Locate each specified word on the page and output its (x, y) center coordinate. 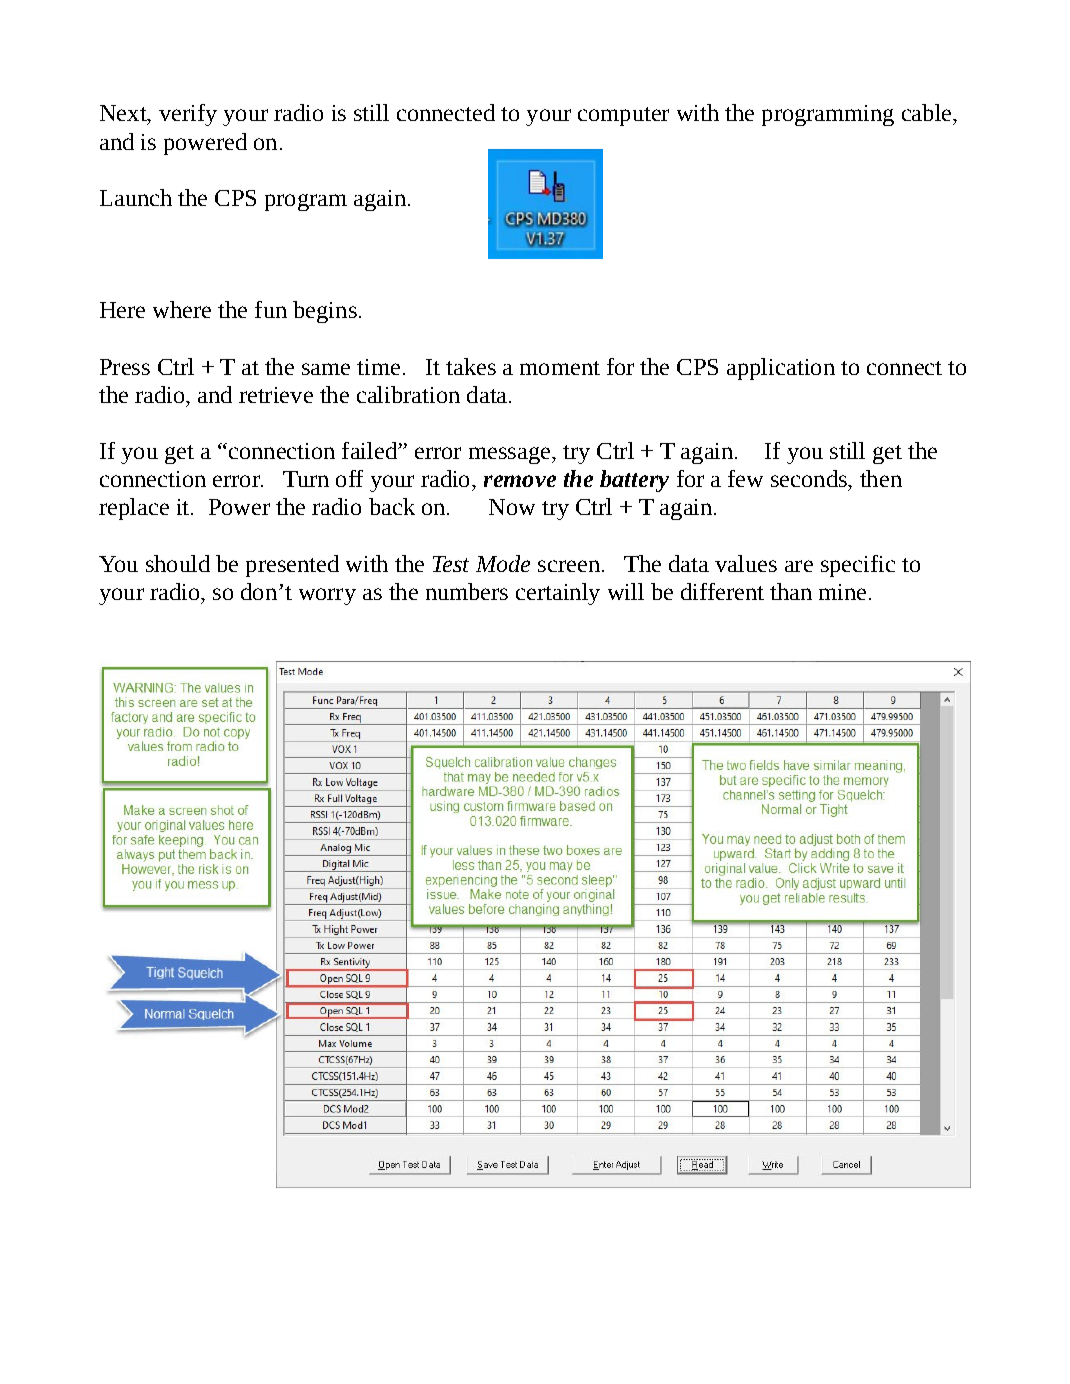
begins (325, 312)
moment (560, 368)
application (781, 369)
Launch (136, 197)
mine (842, 592)
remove (520, 481)
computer (623, 116)
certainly (558, 594)
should (178, 563)
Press (125, 367)
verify (188, 115)
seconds (810, 480)
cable (928, 114)
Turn (306, 479)
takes (471, 366)
